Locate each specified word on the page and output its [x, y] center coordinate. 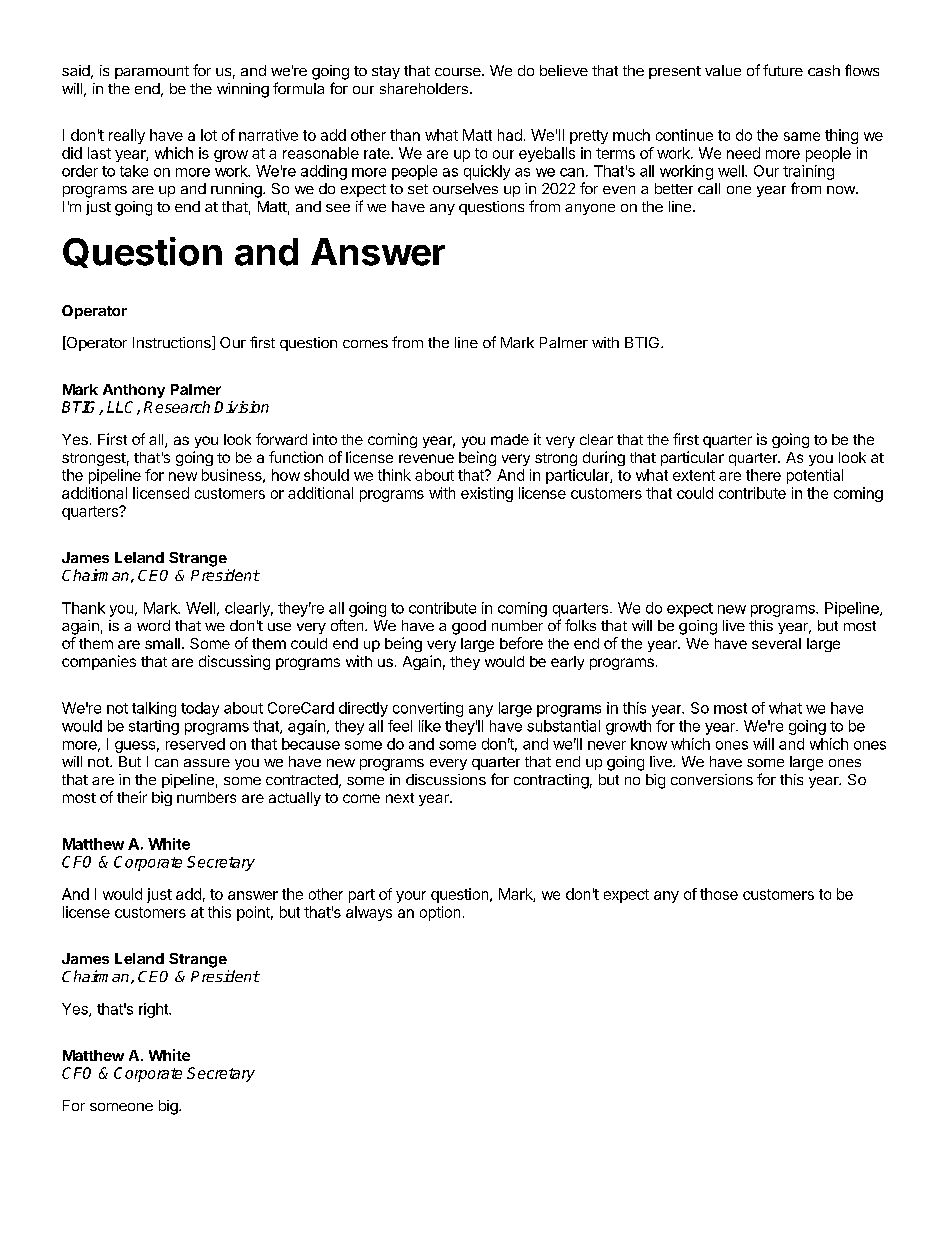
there [763, 475]
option [440, 913]
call [709, 188]
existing [487, 494]
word [153, 625]
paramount [152, 72]
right [154, 1010]
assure [207, 763]
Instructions [173, 343]
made [510, 439]
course [459, 72]
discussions [446, 779]
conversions [712, 779]
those [719, 894]
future [783, 70]
